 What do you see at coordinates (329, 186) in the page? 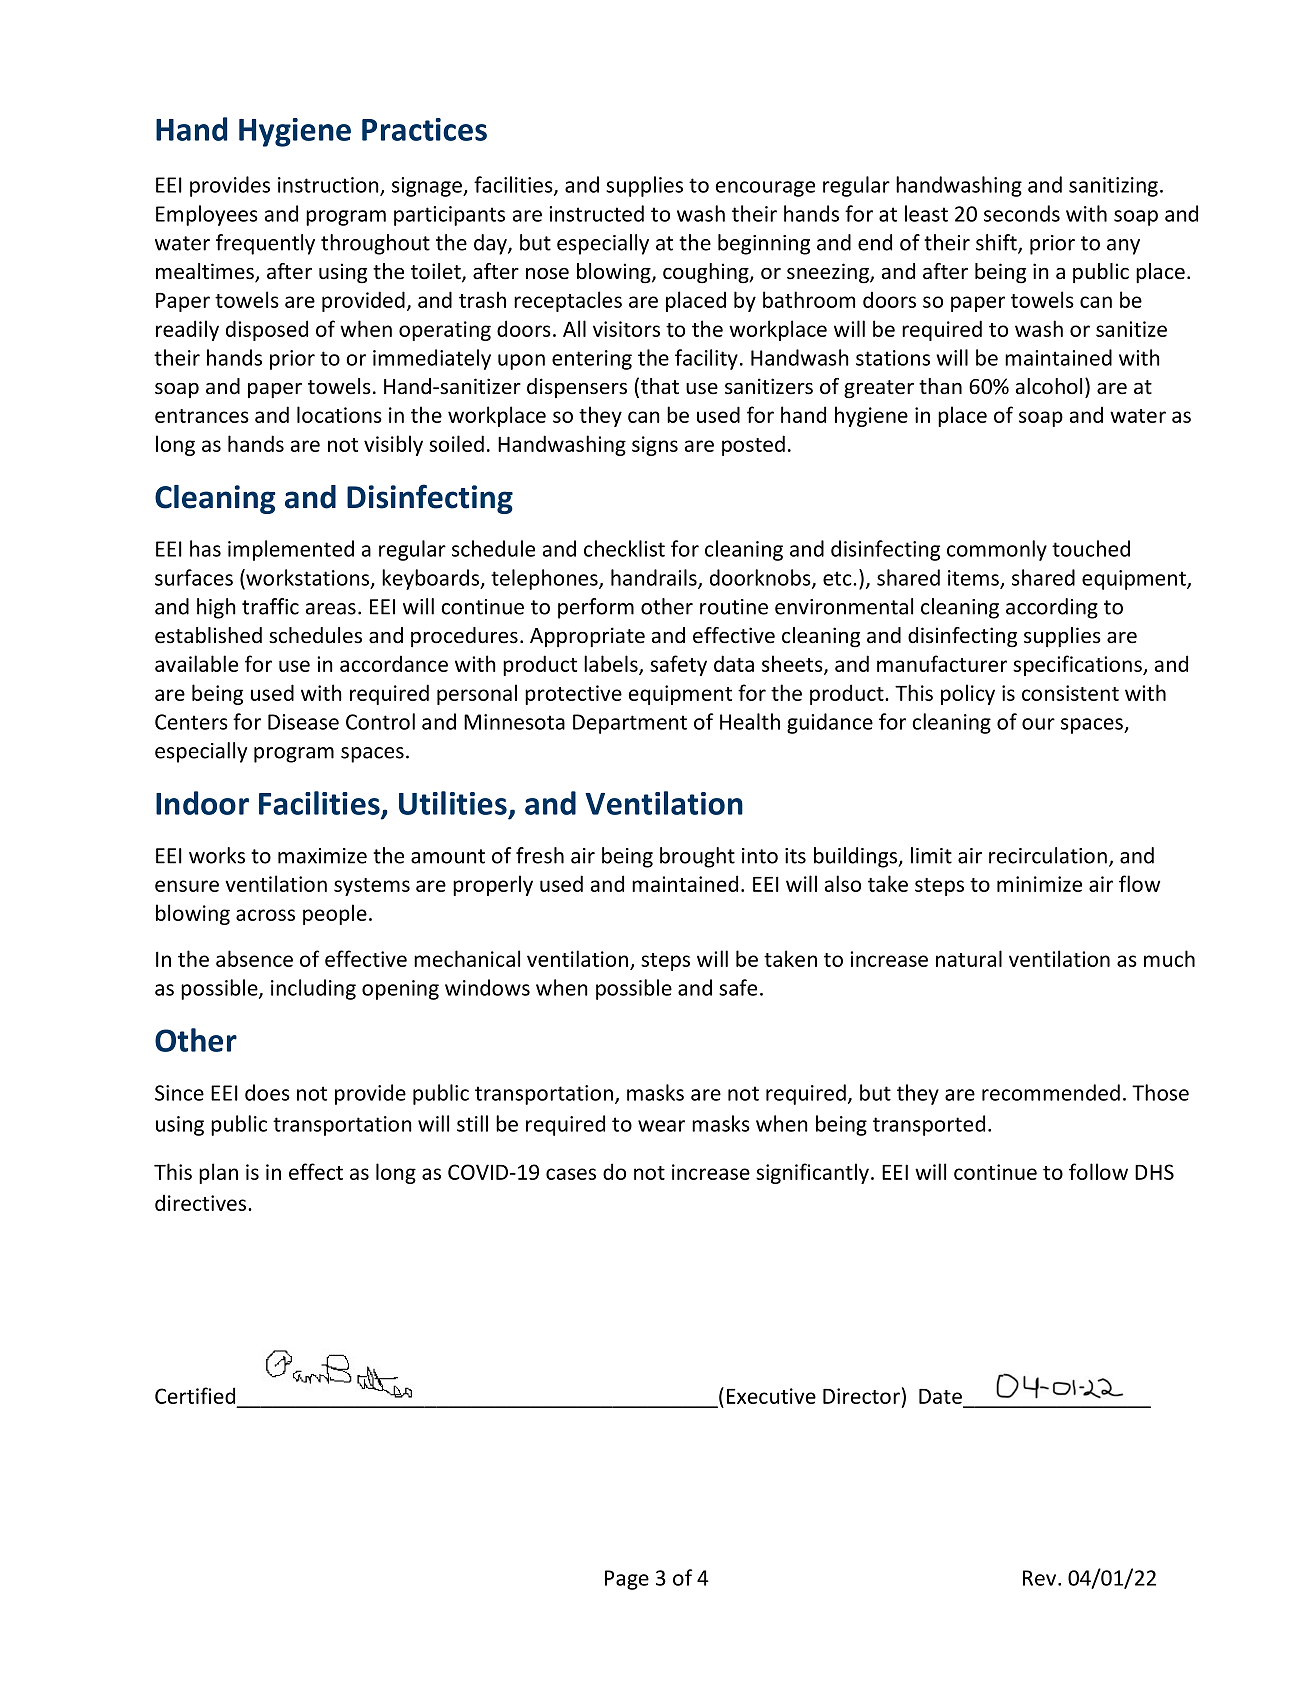
I see `instruction` at bounding box center [329, 186].
